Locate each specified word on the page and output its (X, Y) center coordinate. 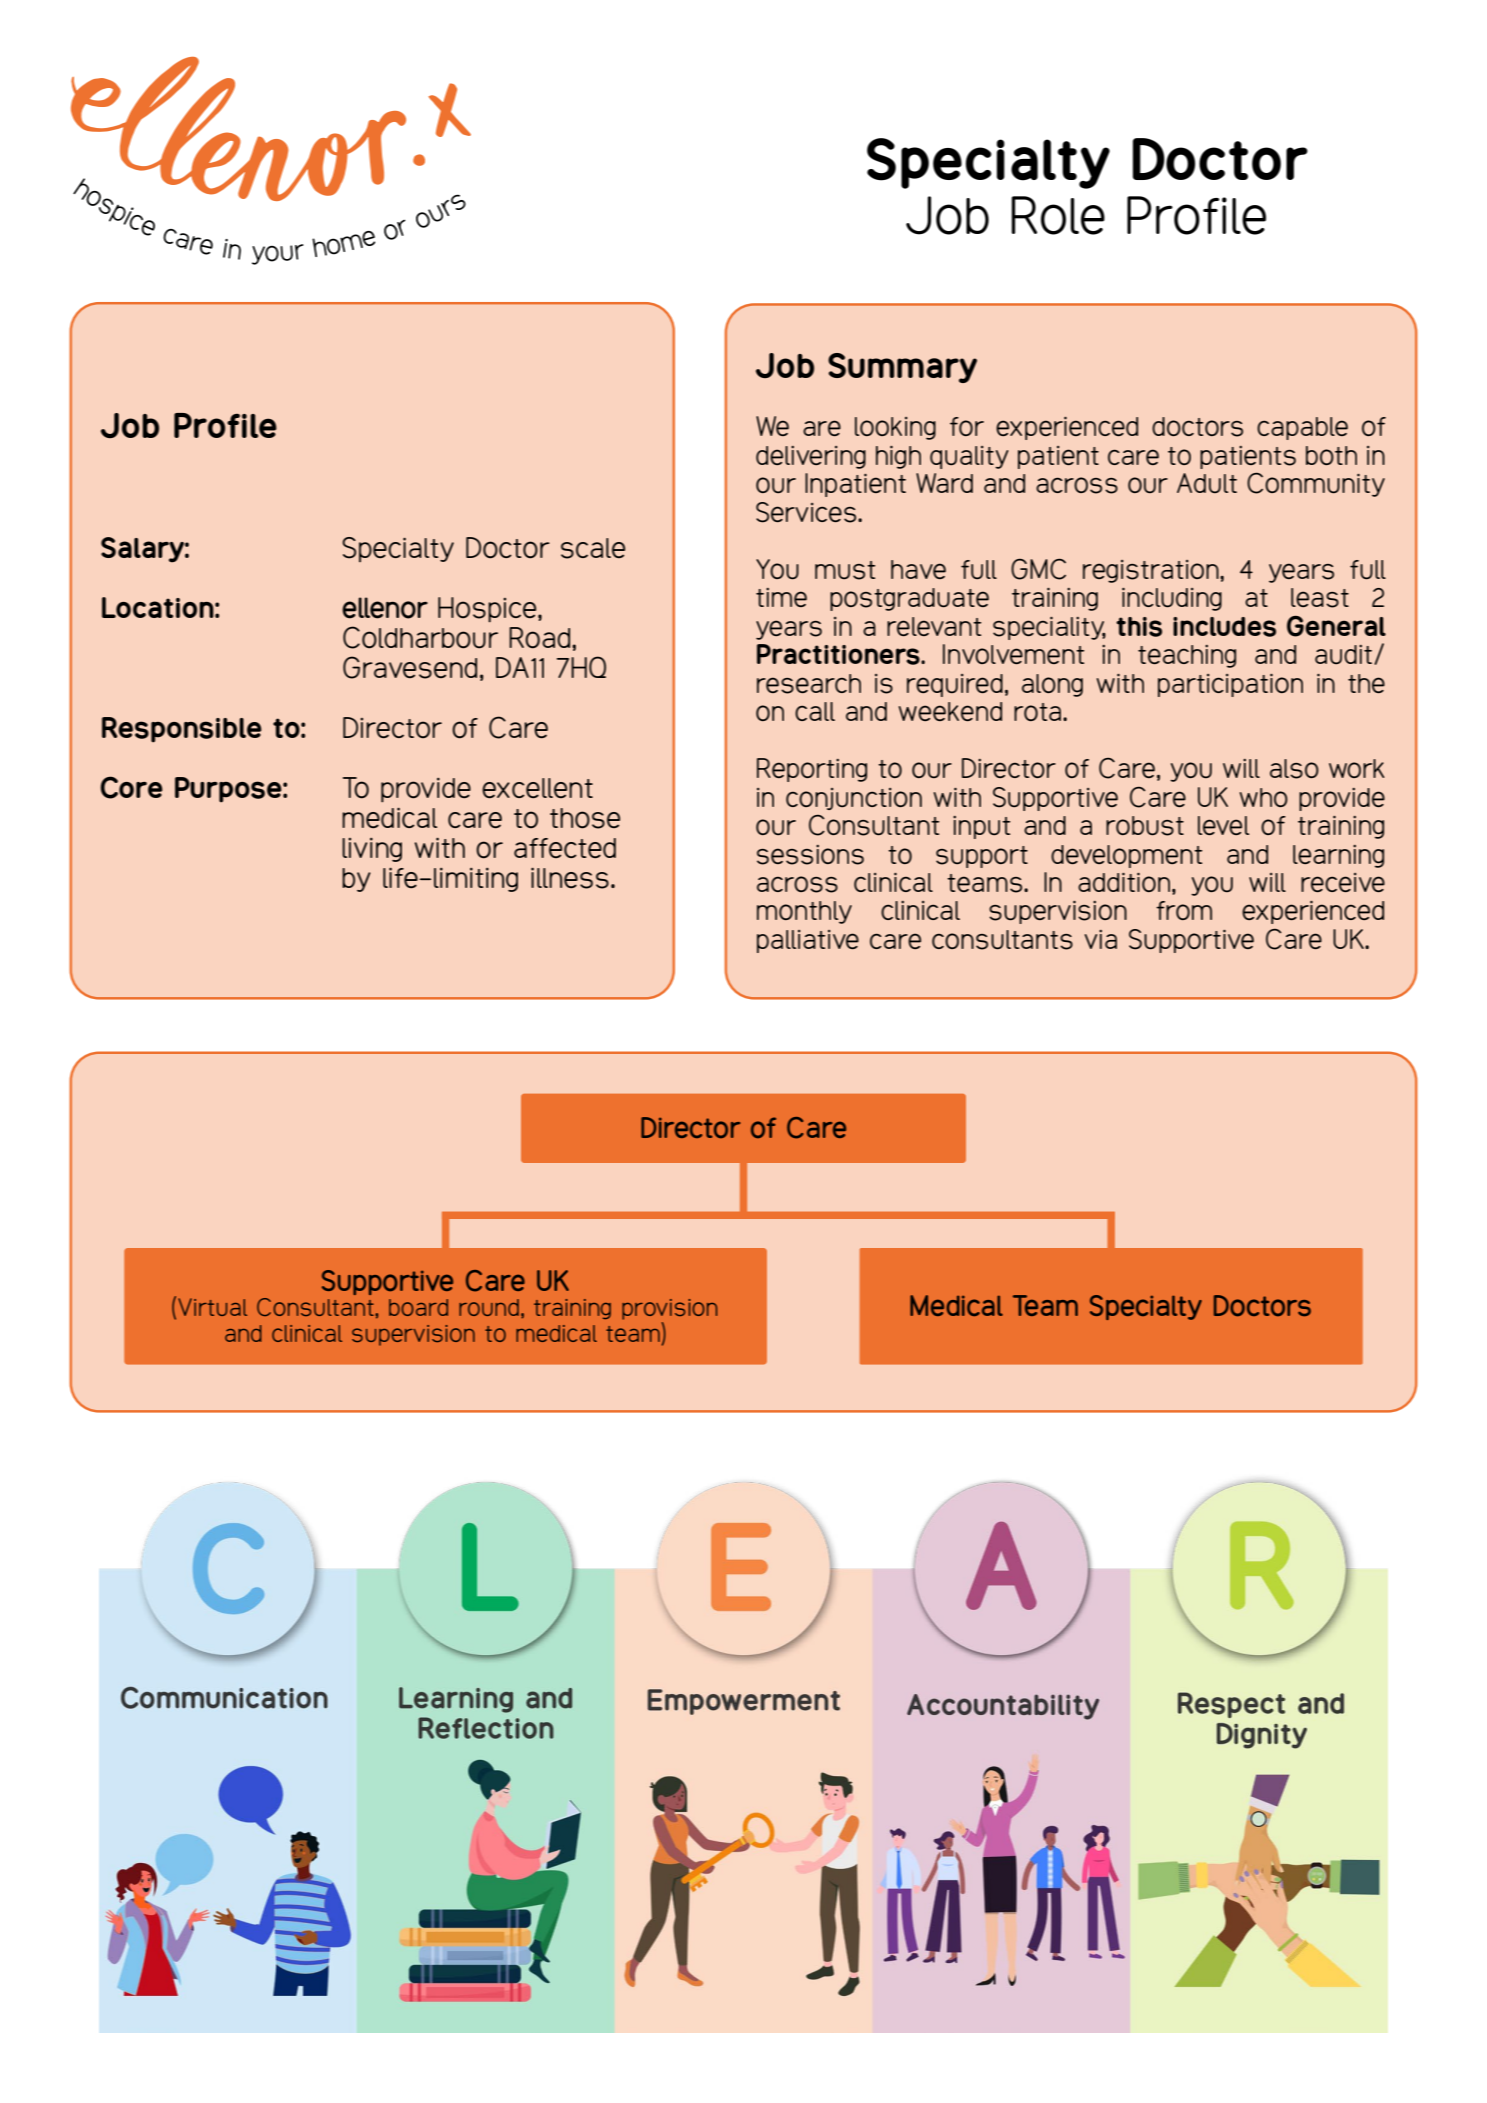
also (1294, 769)
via (1101, 939)
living (372, 849)
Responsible (182, 730)
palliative (808, 941)
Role (1058, 215)
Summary (902, 368)
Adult (1207, 483)
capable (1302, 428)
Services (807, 512)
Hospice (488, 610)
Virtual (212, 1307)
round (489, 1307)
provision (669, 1309)
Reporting (812, 770)
